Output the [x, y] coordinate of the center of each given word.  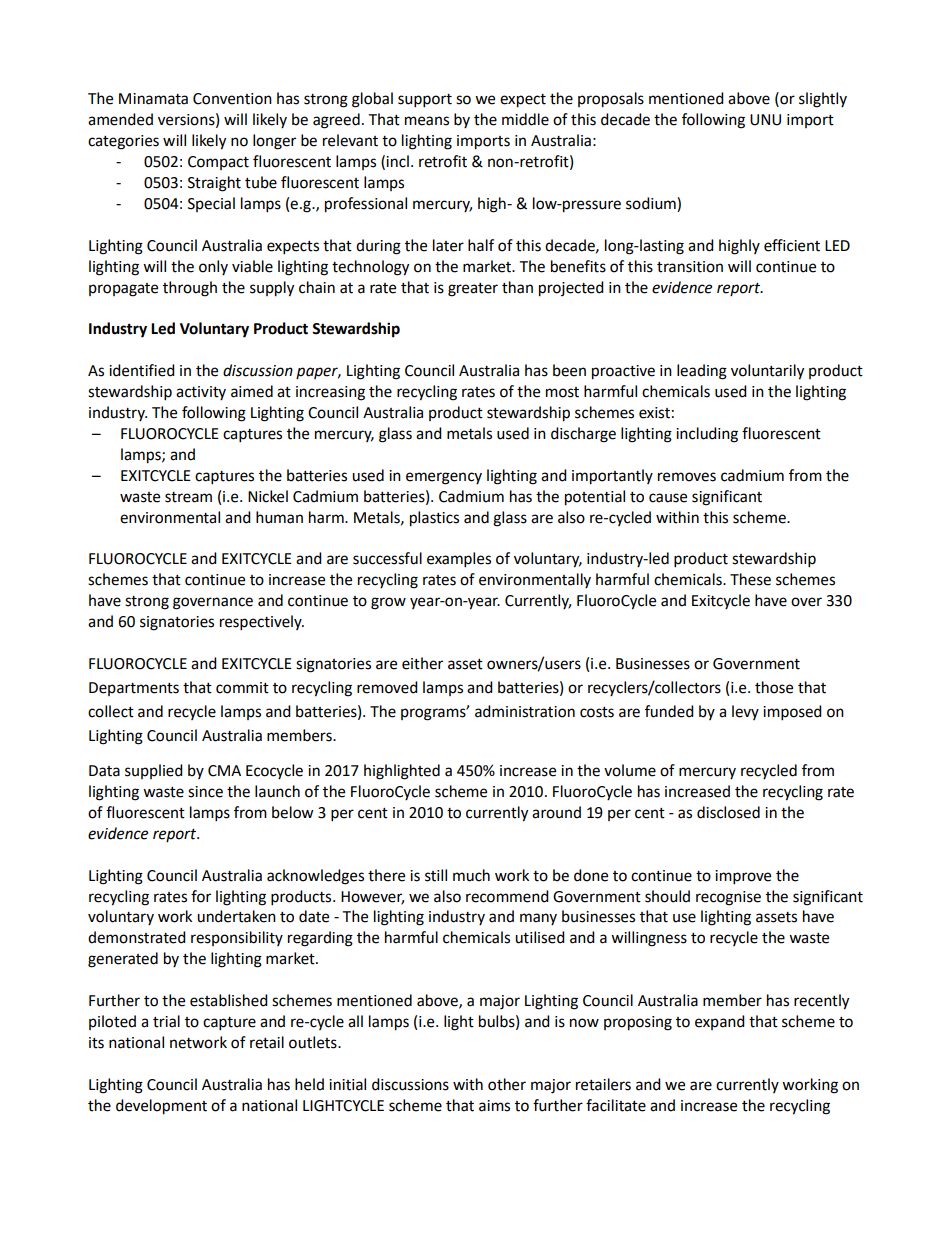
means [427, 121]
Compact [218, 163]
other [507, 1084]
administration [525, 711]
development [161, 1107]
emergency [444, 478]
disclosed [728, 812]
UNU [765, 120]
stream [188, 497]
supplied [154, 771]
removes [687, 477]
